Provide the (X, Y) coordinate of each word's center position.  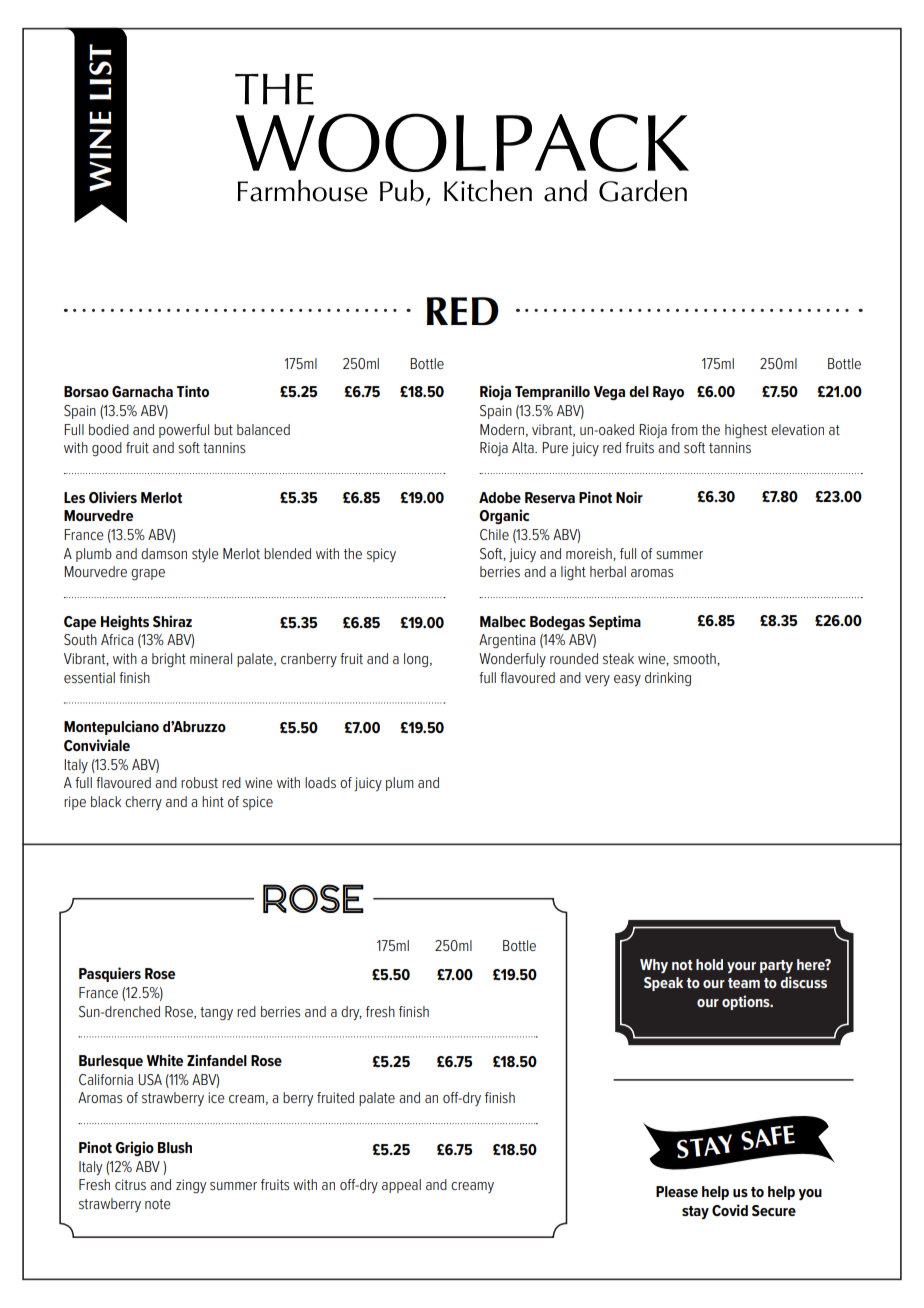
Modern (502, 429)
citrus (130, 1184)
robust (199, 782)
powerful (184, 431)
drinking (668, 679)
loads (320, 782)
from (684, 429)
